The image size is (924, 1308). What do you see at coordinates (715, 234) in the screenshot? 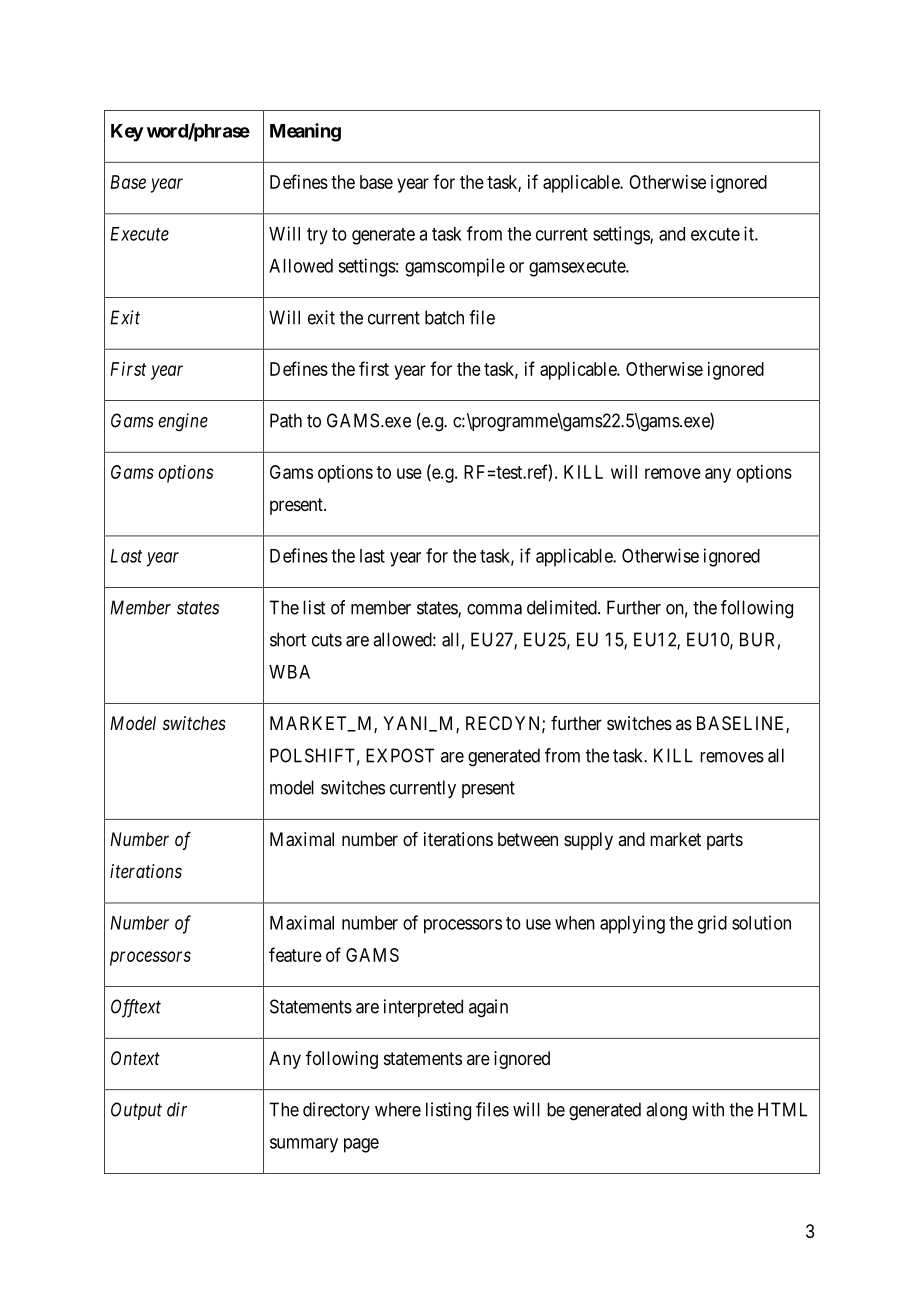
I see `excute` at bounding box center [715, 234].
